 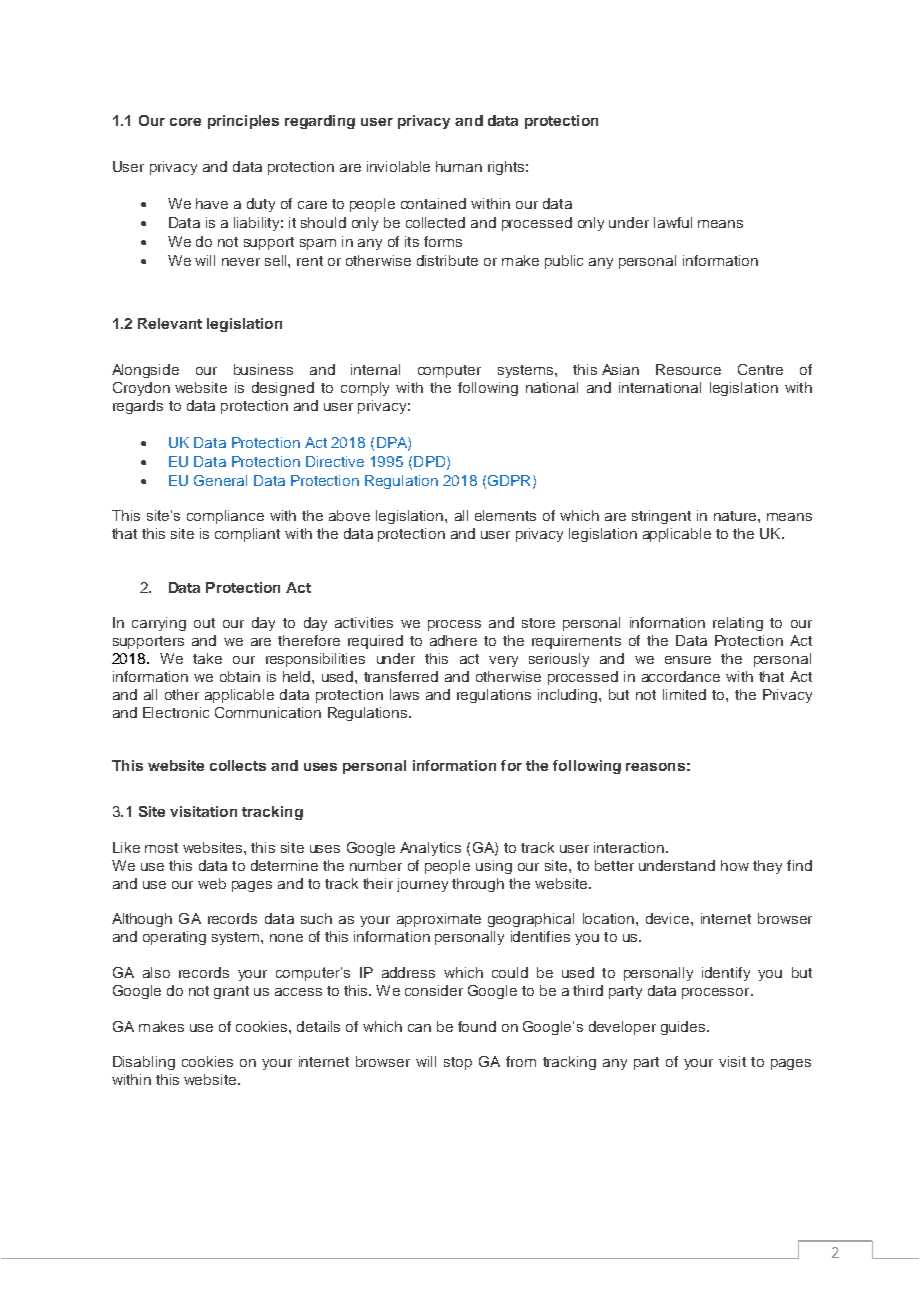 What do you see at coordinates (738, 624) in the screenshot?
I see `relating` at bounding box center [738, 624].
